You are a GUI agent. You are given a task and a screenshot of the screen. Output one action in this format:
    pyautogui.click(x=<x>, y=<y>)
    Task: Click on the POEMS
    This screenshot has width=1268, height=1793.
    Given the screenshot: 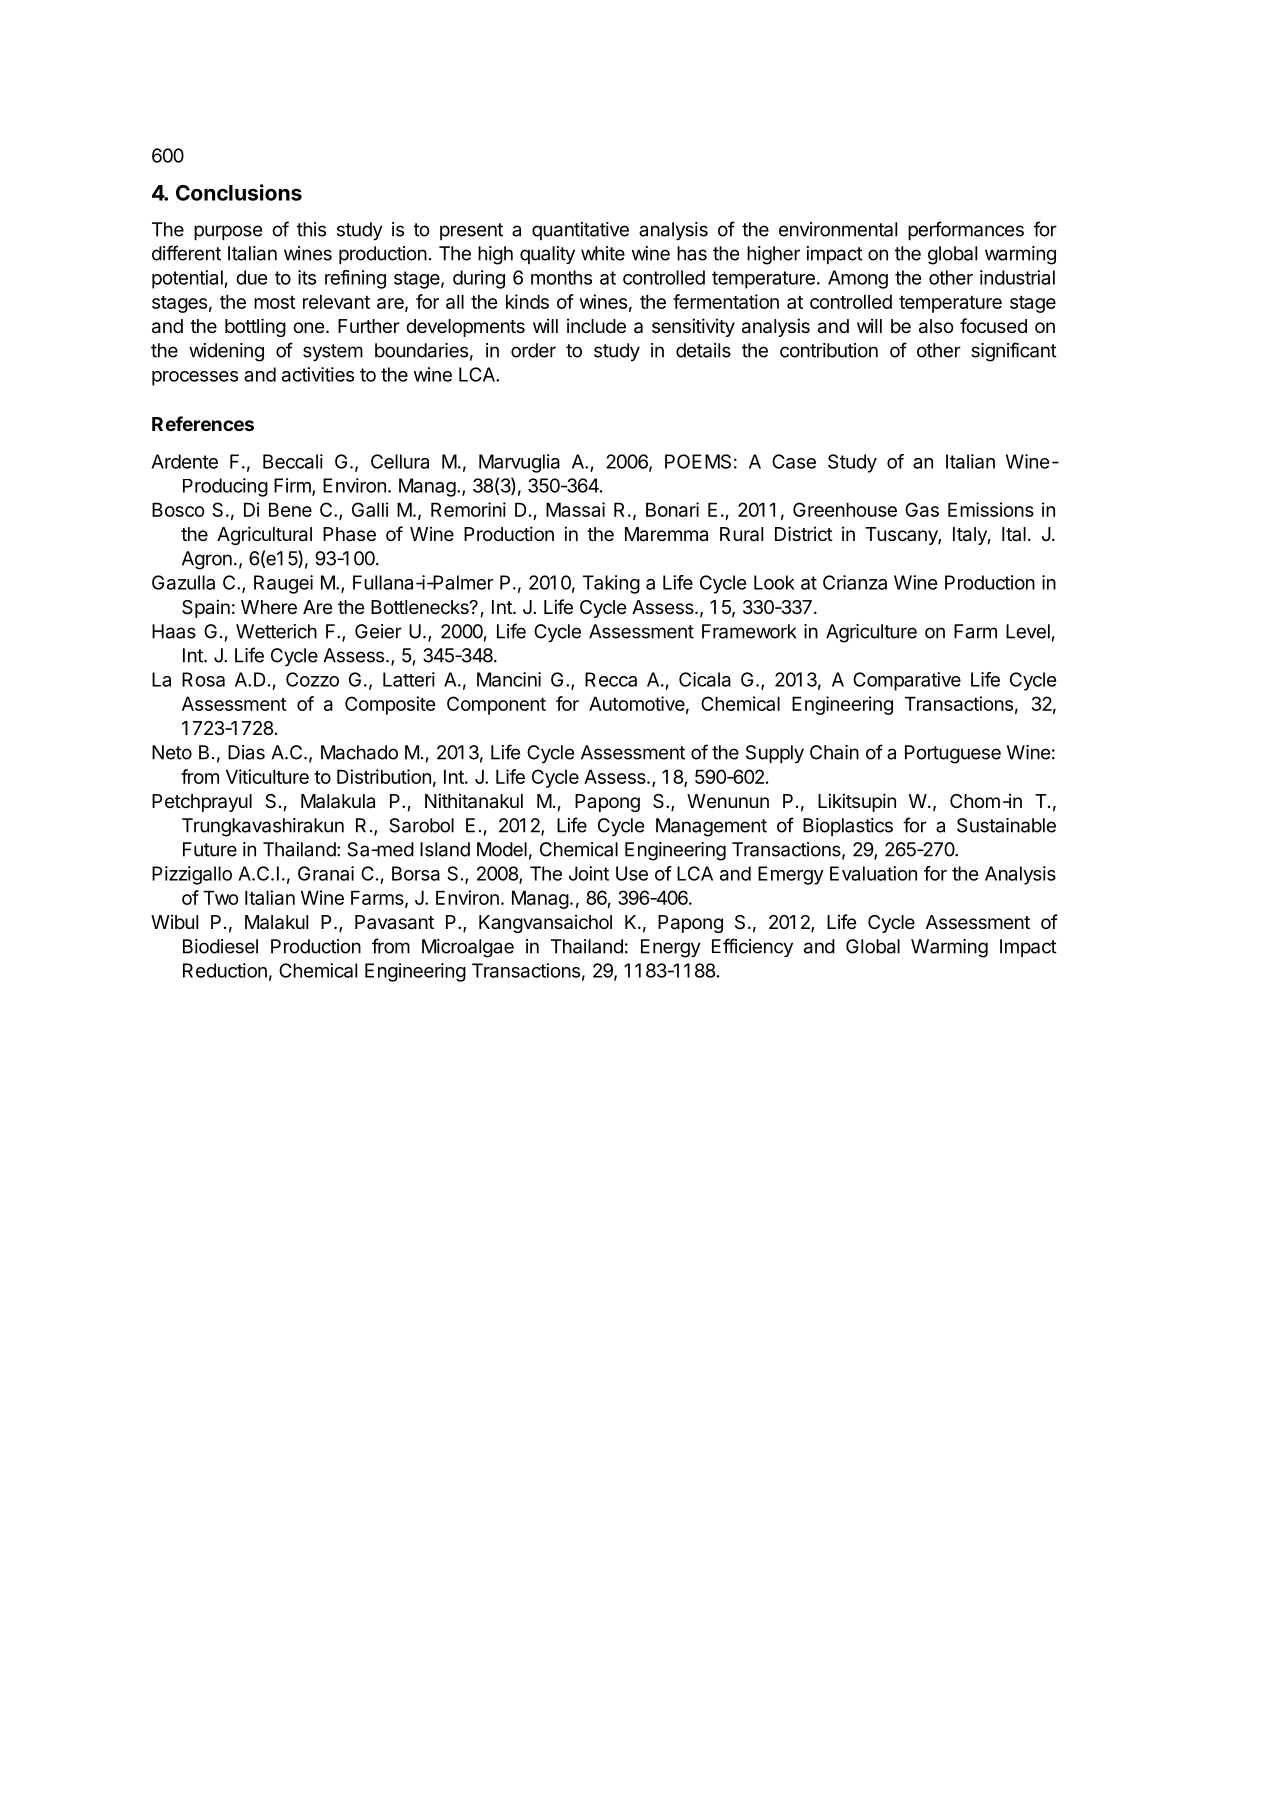 What is the action you would take?
    pyautogui.click(x=698, y=461)
